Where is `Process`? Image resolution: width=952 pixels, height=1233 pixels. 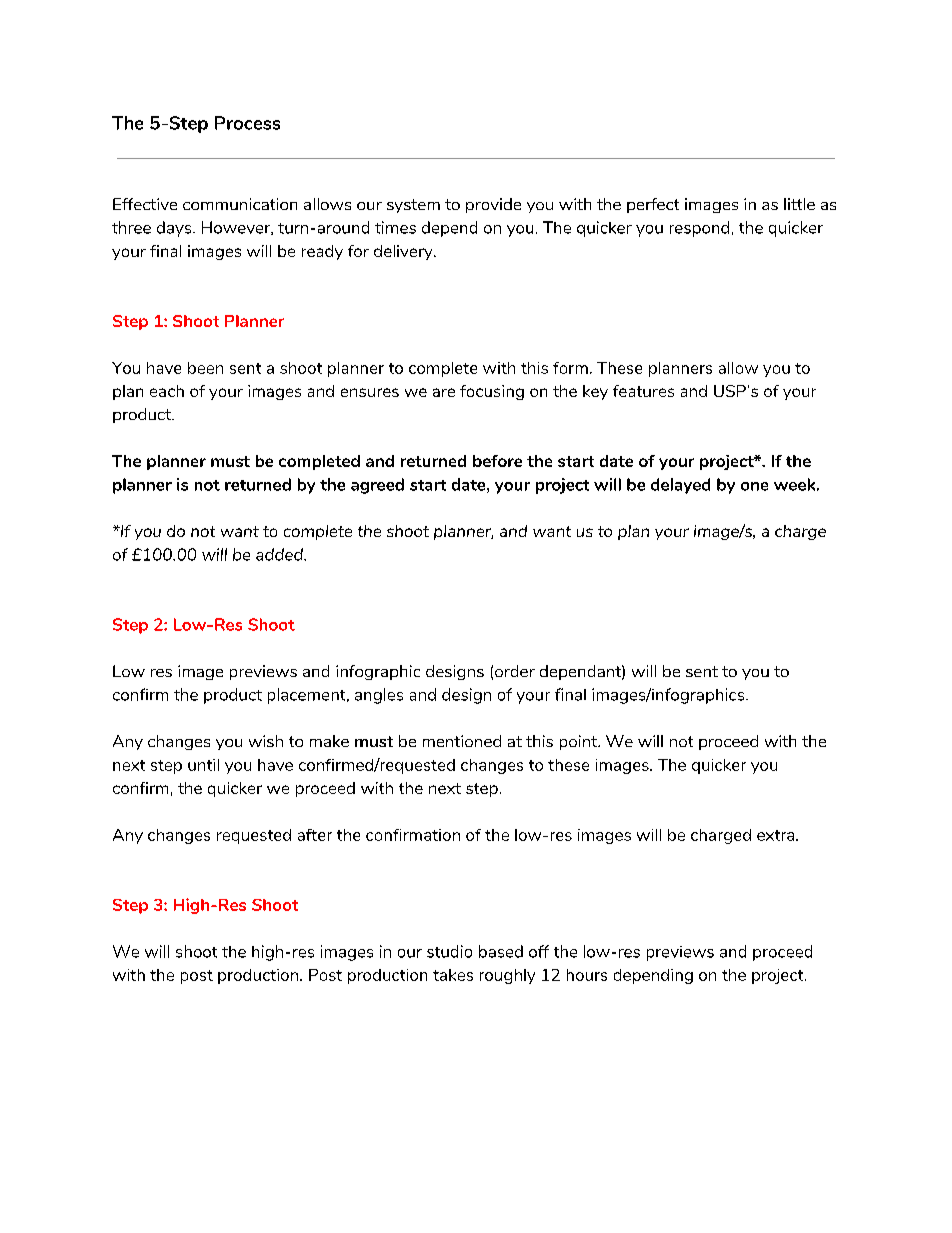 Process is located at coordinates (247, 123).
